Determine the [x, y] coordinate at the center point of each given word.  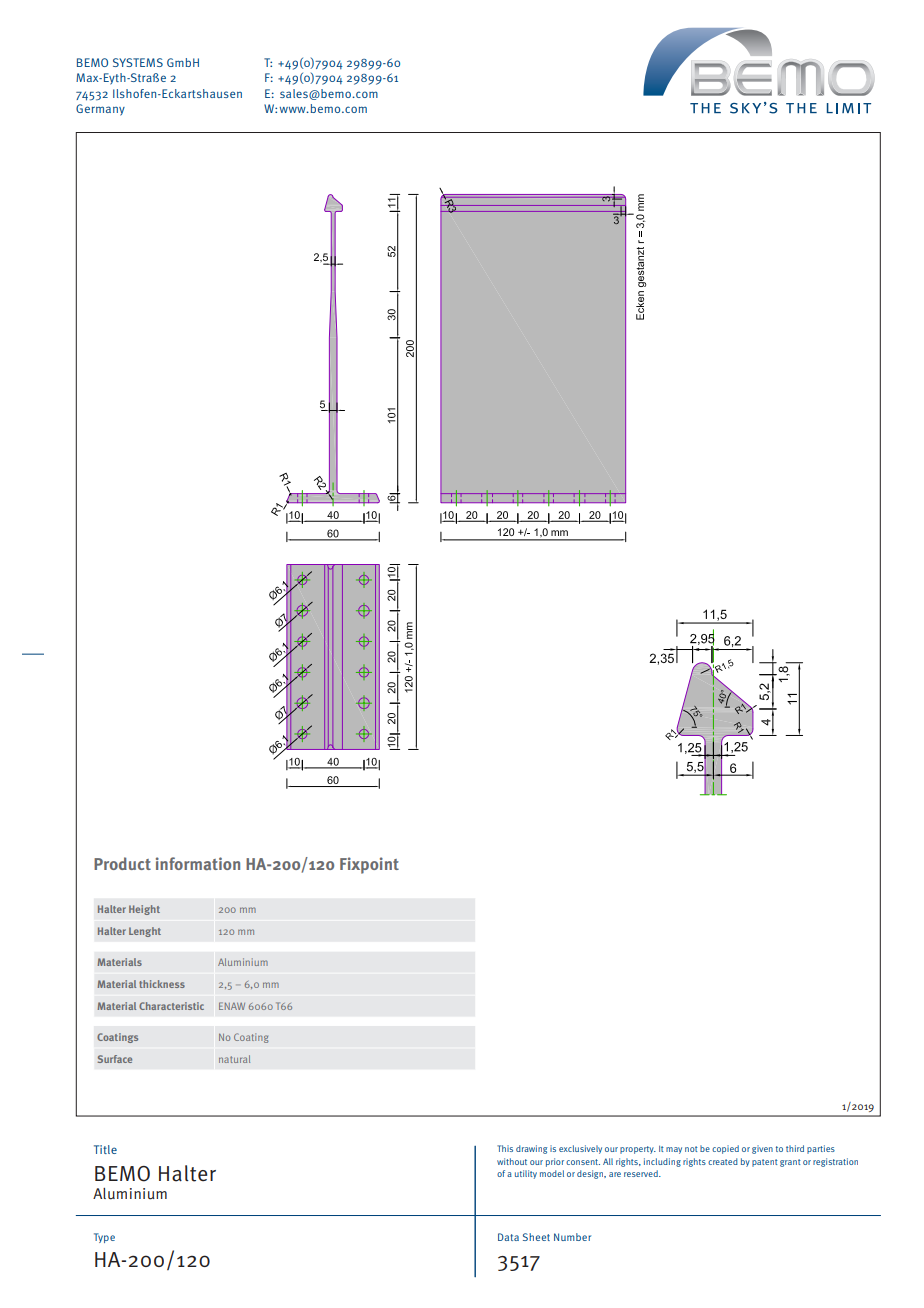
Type [104, 1238]
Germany [100, 110]
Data [508, 1237]
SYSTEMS [138, 62]
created [723, 1161]
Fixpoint [369, 865]
